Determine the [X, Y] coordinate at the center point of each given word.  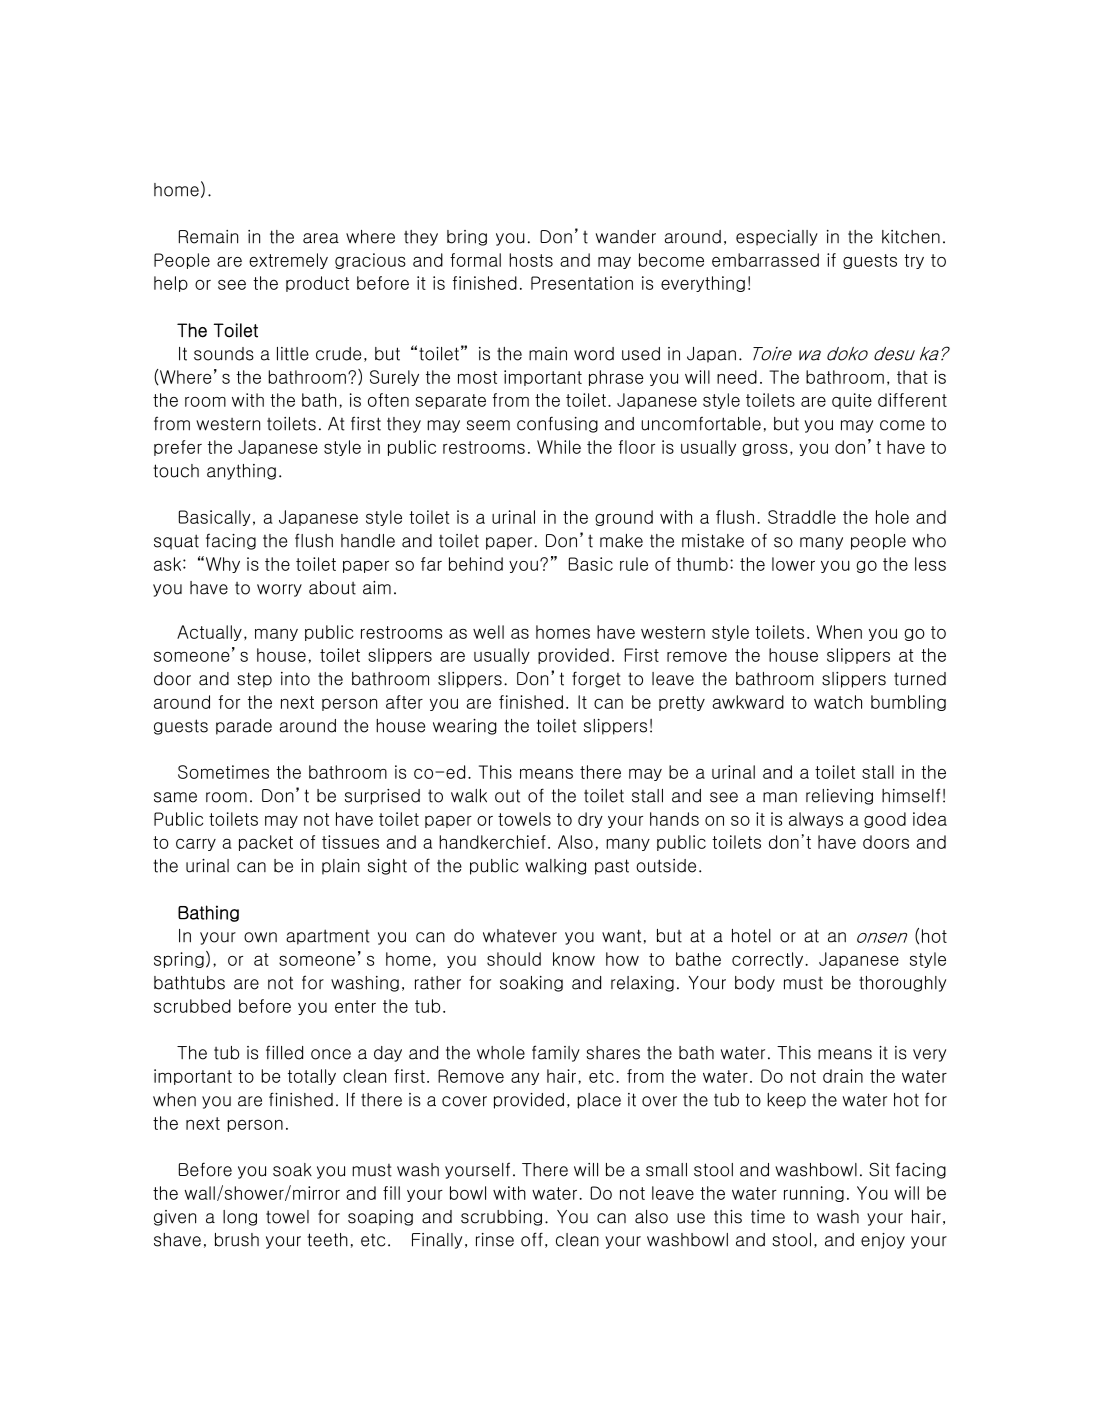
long [240, 1218]
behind [476, 564]
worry [279, 590]
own [260, 937]
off [532, 1239]
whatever [520, 936]
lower [793, 564]
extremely [288, 261]
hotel [751, 936]
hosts [531, 260]
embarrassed [765, 260]
